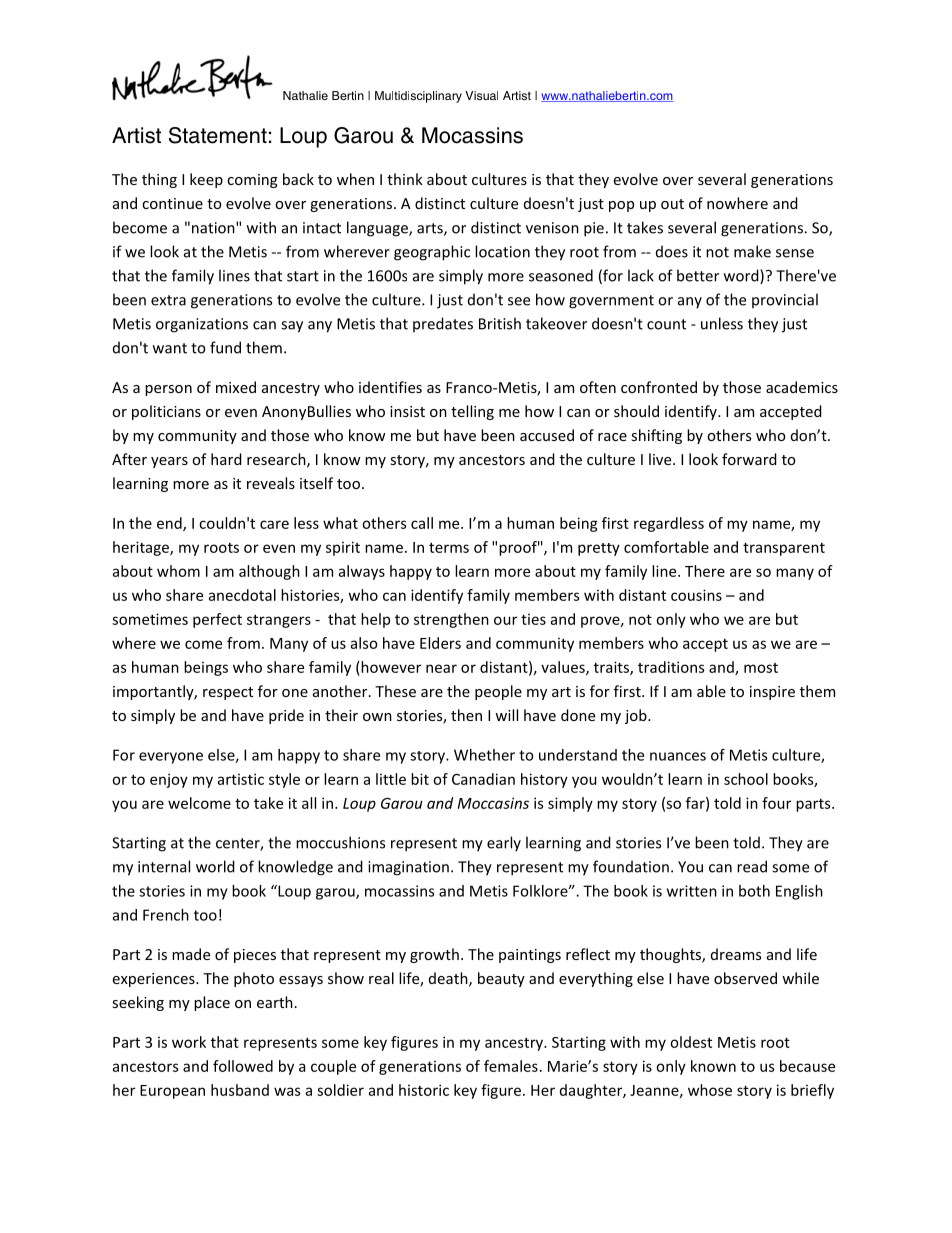 The image size is (952, 1233). Describe the element at coordinates (621, 206) in the screenshot. I see `pop` at that location.
